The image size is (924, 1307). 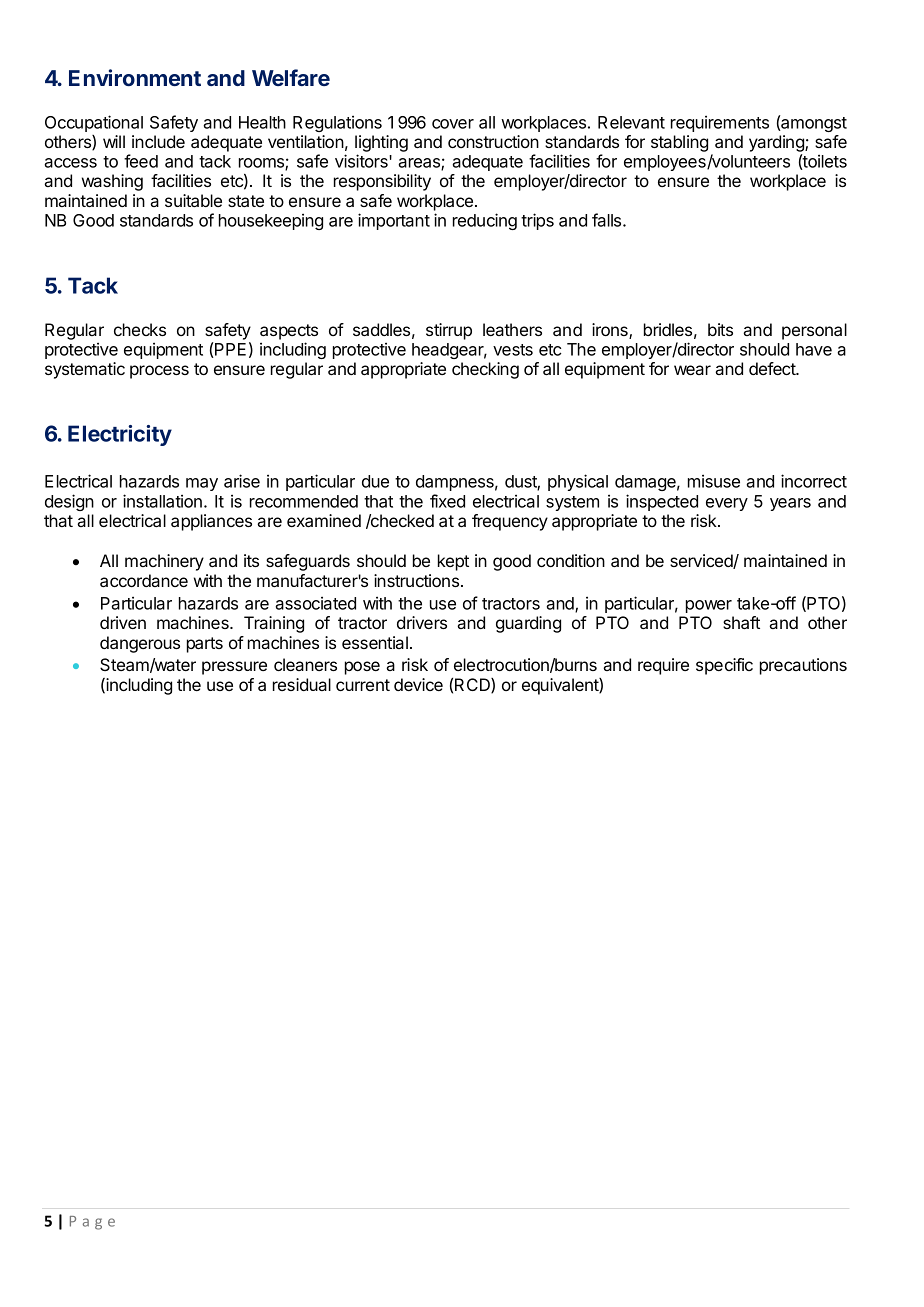 What do you see at coordinates (140, 644) in the page?
I see `dangerous` at bounding box center [140, 644].
